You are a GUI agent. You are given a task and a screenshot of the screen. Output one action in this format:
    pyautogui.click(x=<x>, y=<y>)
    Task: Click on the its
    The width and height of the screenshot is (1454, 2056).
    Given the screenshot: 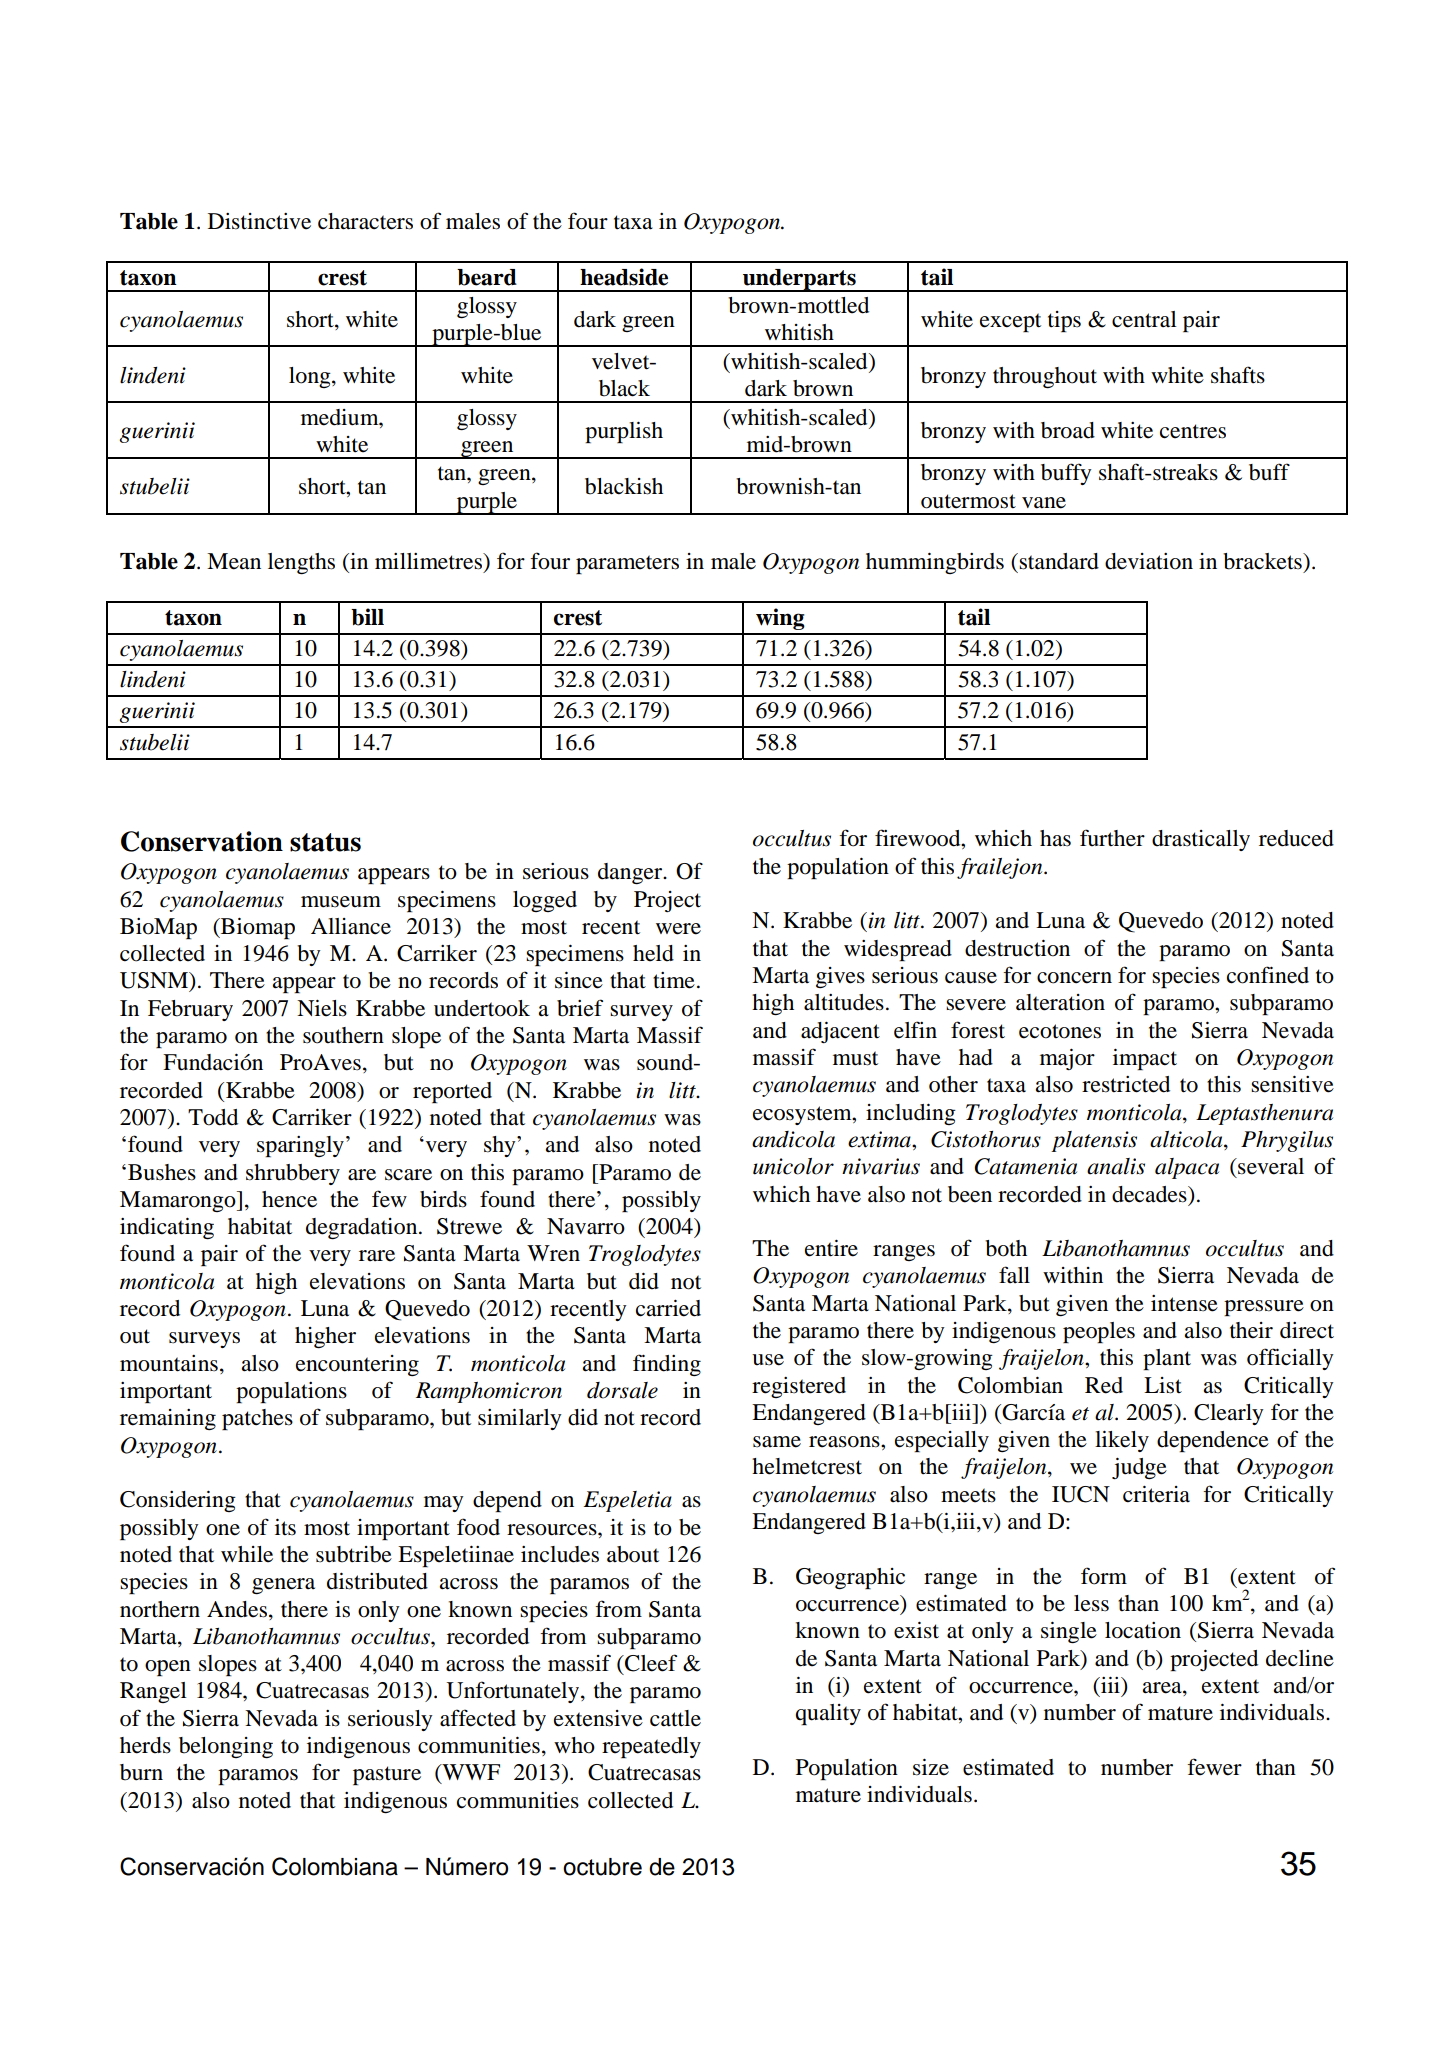 What is the action you would take?
    pyautogui.click(x=285, y=1527)
